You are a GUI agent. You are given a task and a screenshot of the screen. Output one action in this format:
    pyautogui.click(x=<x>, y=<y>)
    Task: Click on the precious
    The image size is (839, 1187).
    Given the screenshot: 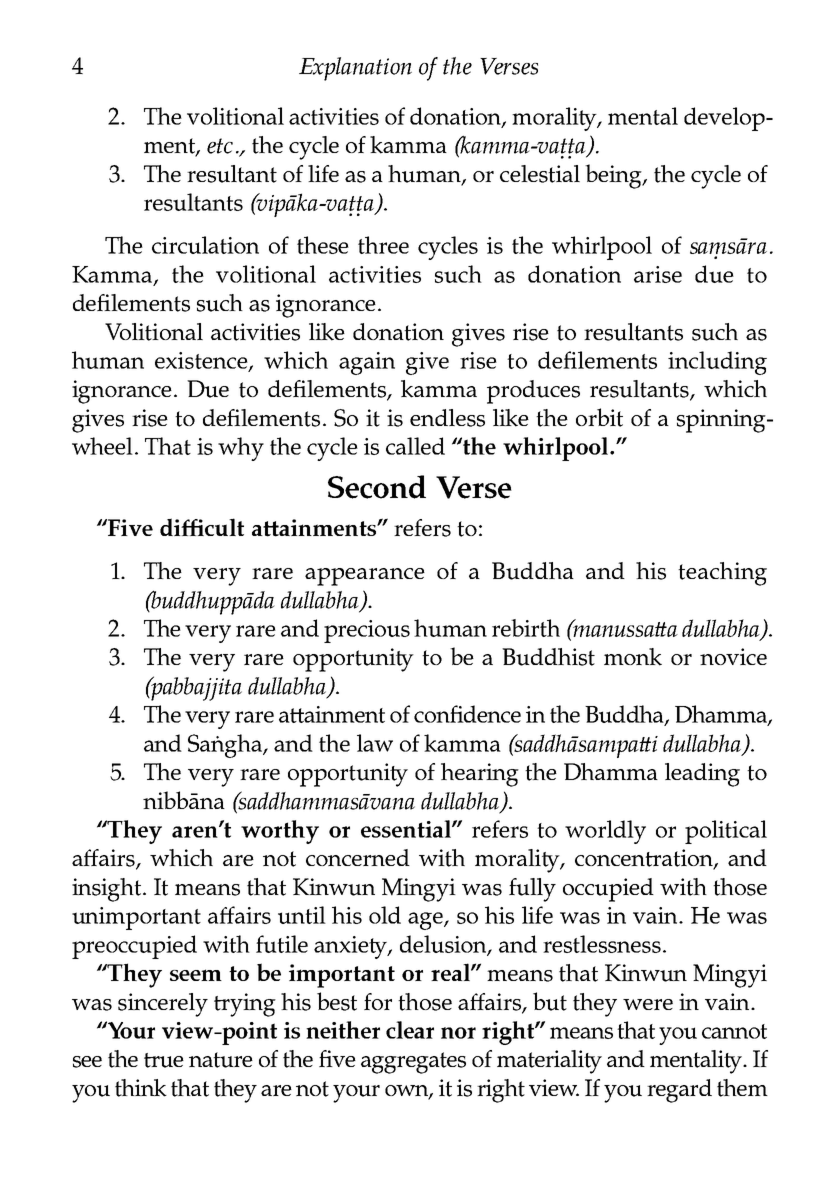 What is the action you would take?
    pyautogui.click(x=367, y=631)
